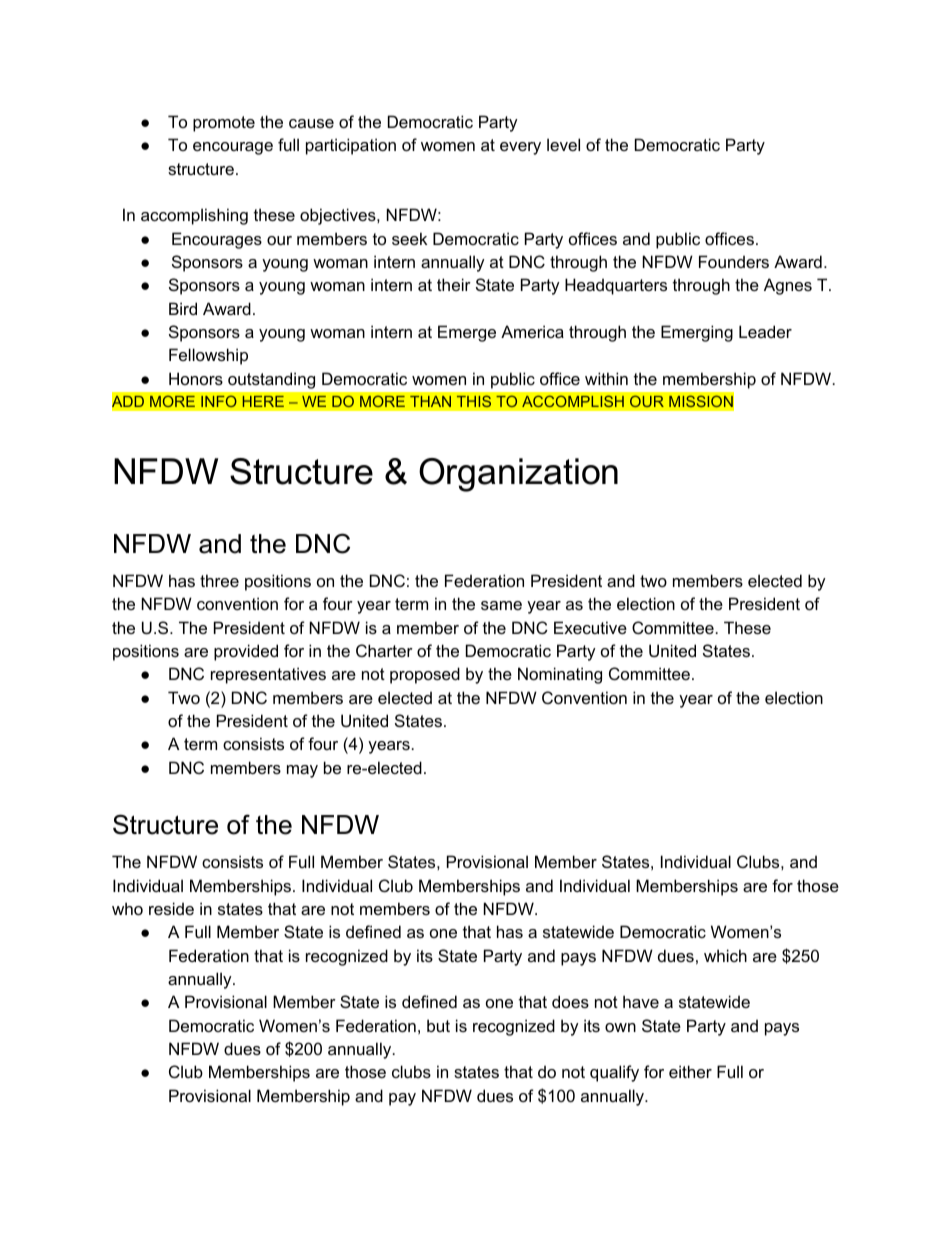  I want to click on promote, so click(224, 124).
